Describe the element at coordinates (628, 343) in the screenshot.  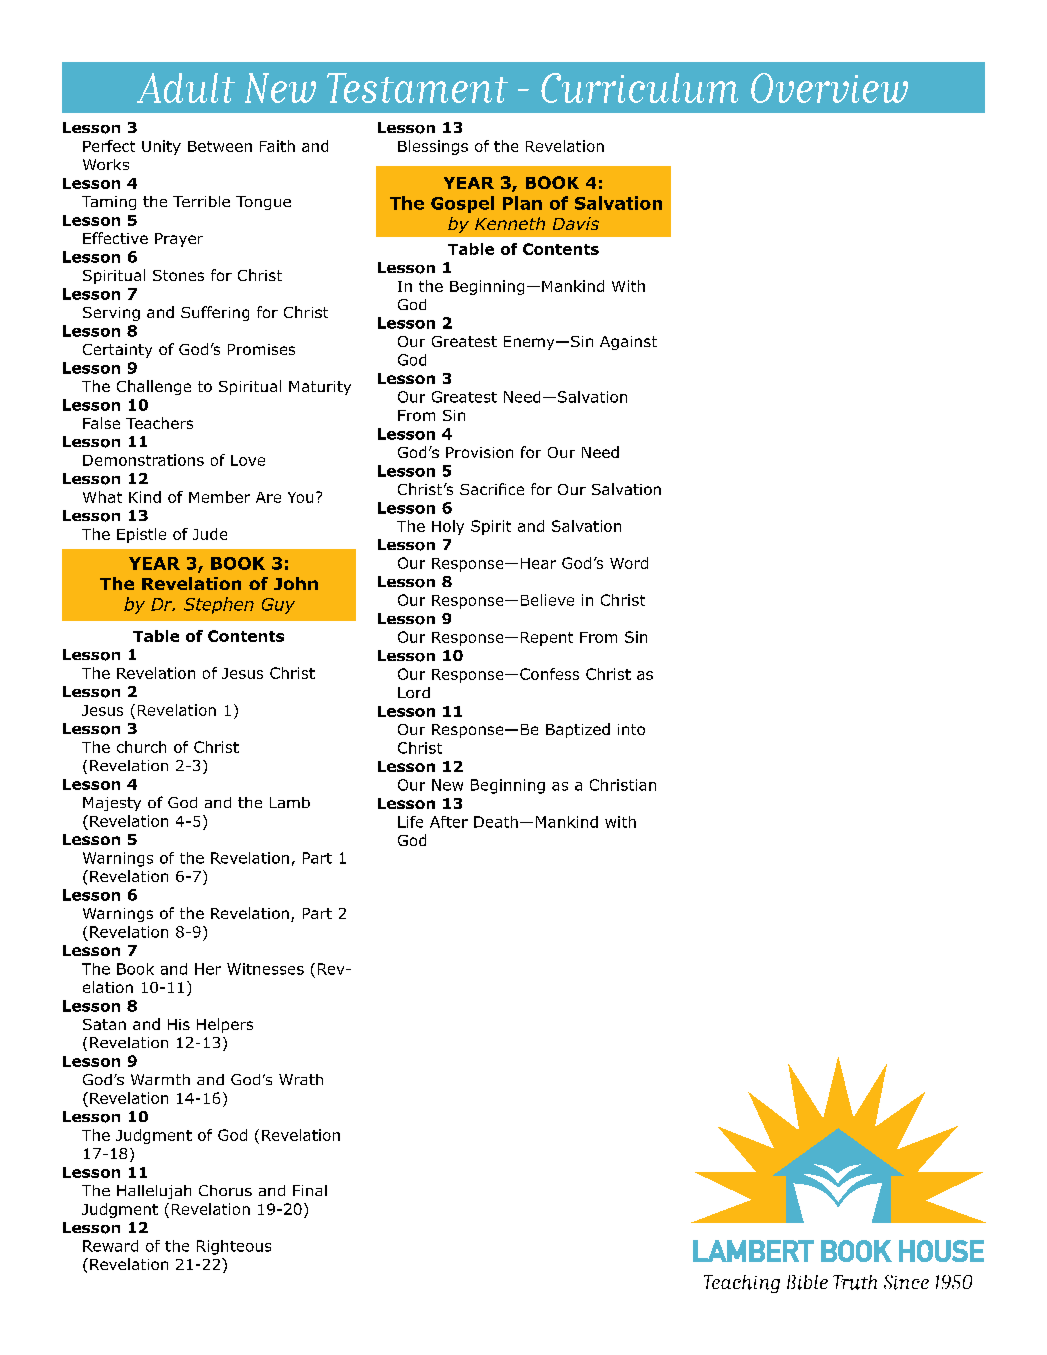
I see `Against` at that location.
